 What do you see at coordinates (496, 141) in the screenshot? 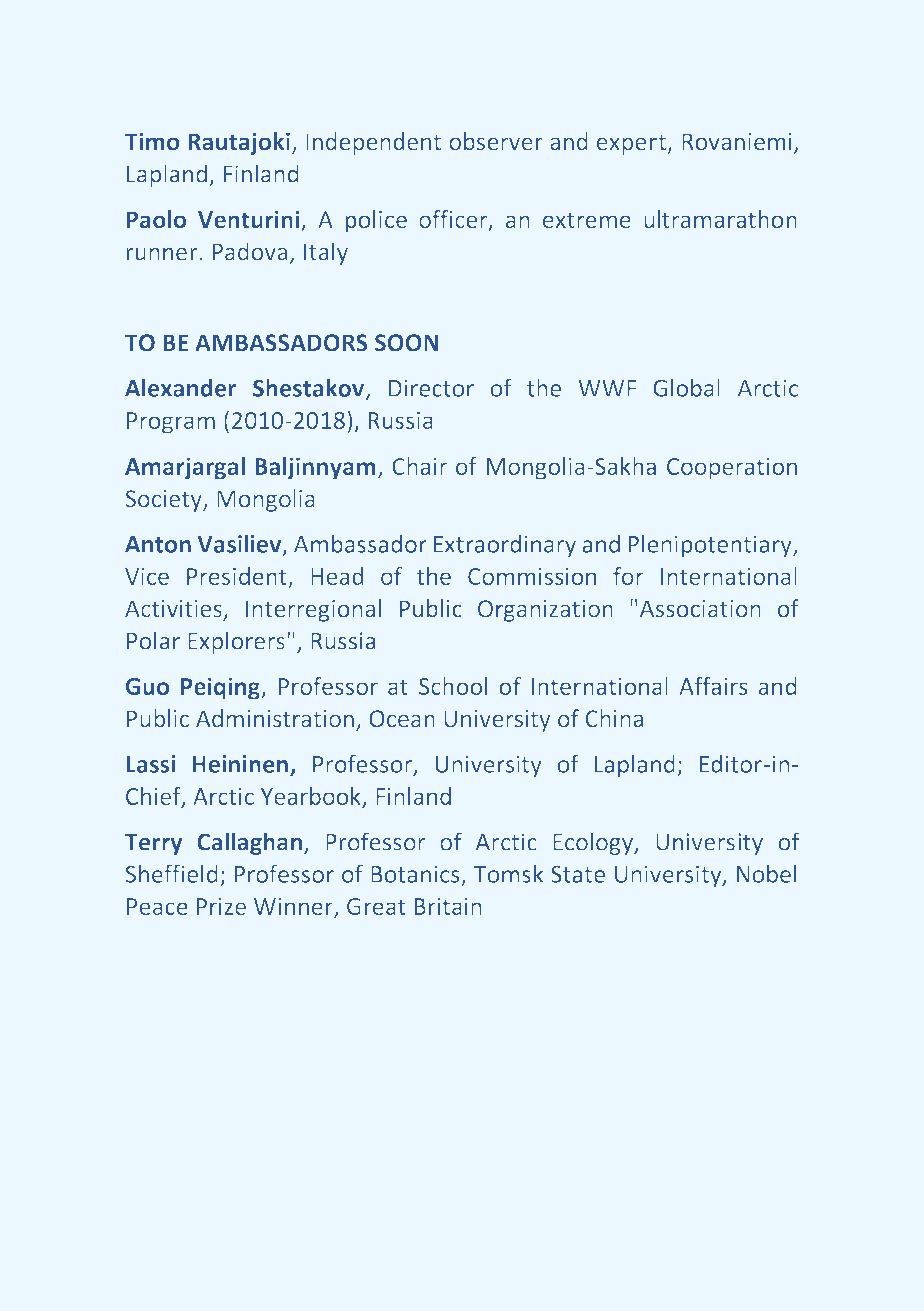
I see `observer` at bounding box center [496, 141].
